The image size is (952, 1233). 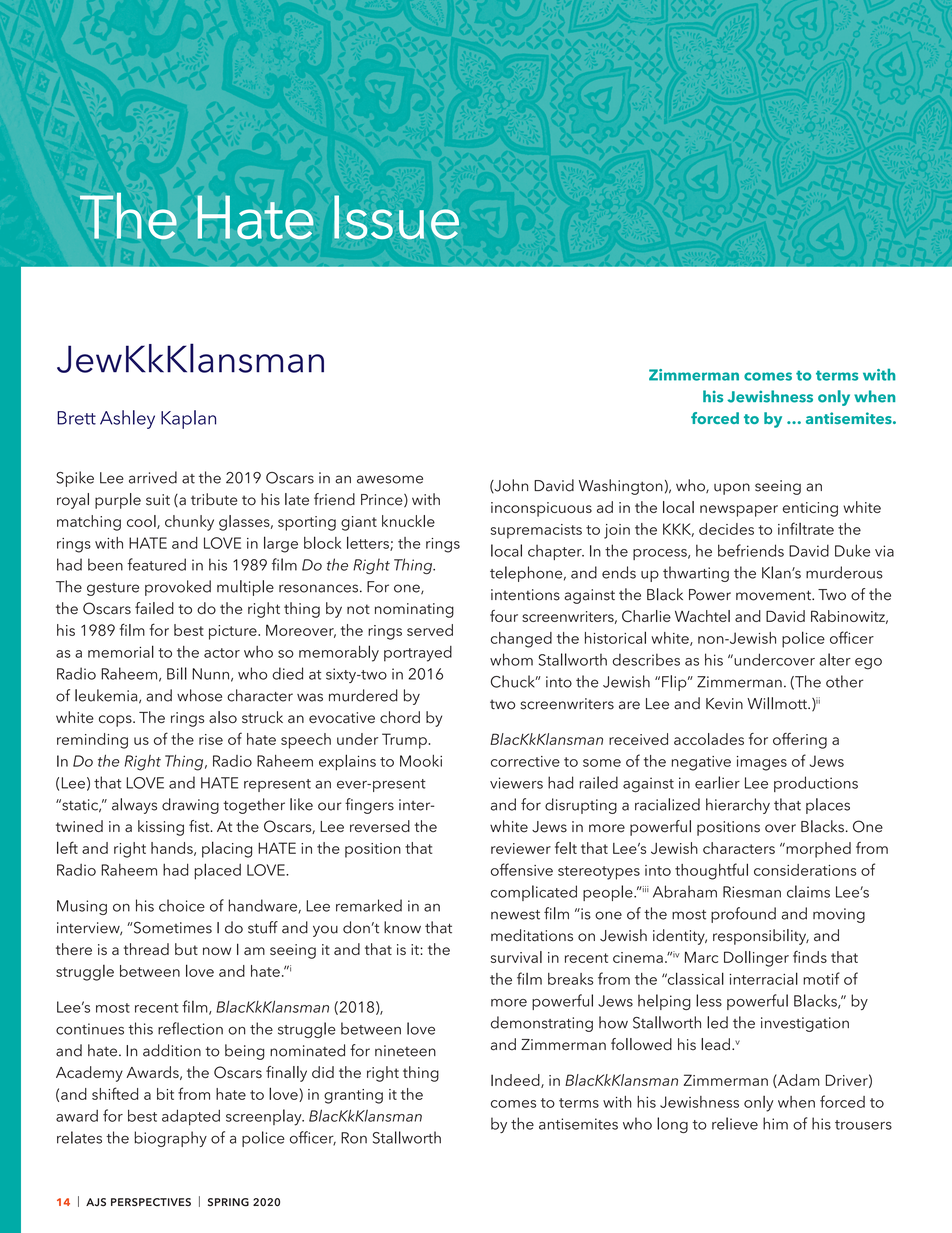 What do you see at coordinates (775, 1123) in the screenshot?
I see `him` at bounding box center [775, 1123].
